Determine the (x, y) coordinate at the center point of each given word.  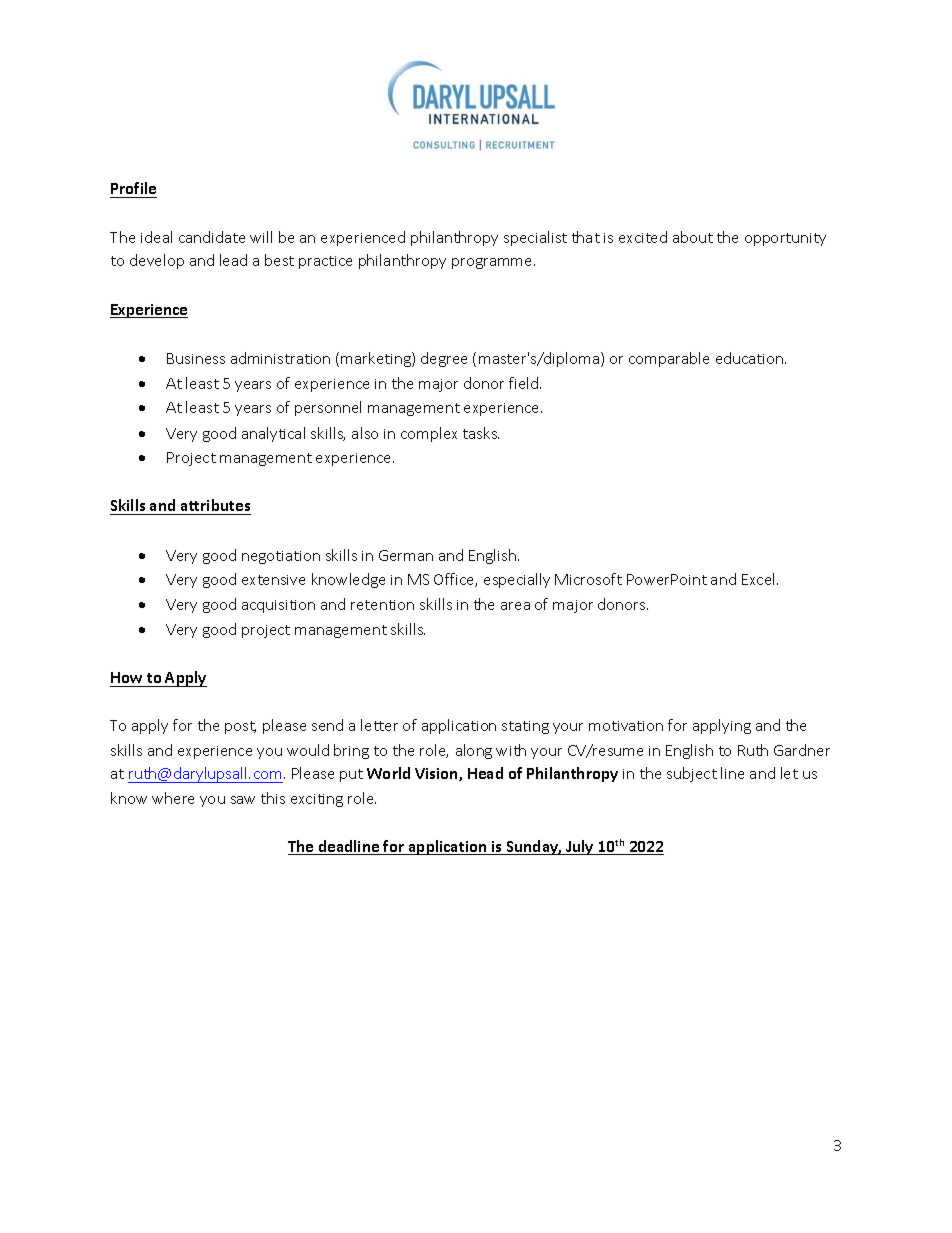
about (693, 237)
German (406, 555)
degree (444, 359)
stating (525, 727)
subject (692, 774)
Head (485, 773)
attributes (215, 507)
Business (196, 358)
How (127, 679)
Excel (760, 579)
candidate (212, 237)
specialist (535, 238)
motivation (626, 726)
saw (243, 800)
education (751, 358)
